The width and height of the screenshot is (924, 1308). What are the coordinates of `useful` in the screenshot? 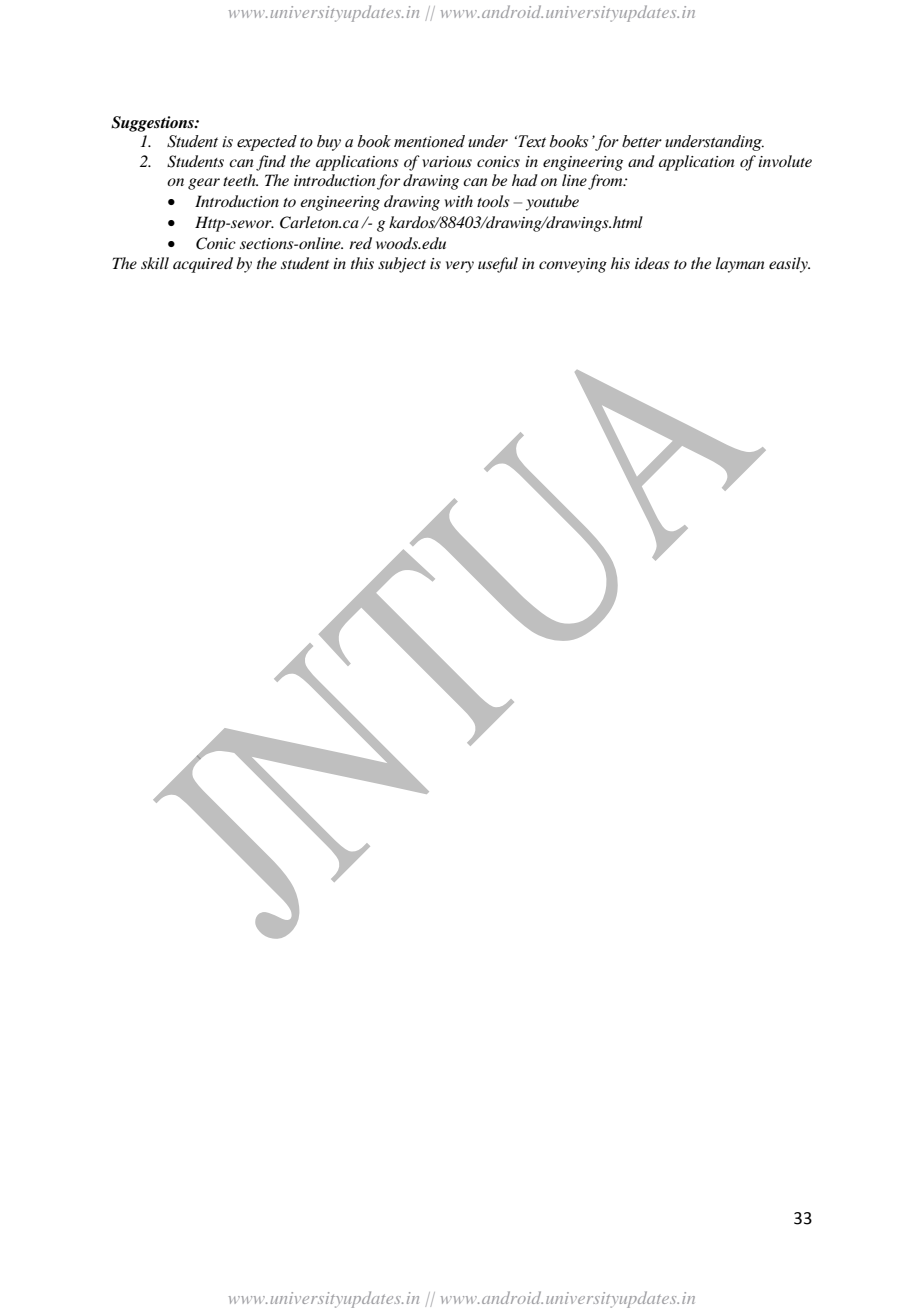 It's located at (498, 265).
